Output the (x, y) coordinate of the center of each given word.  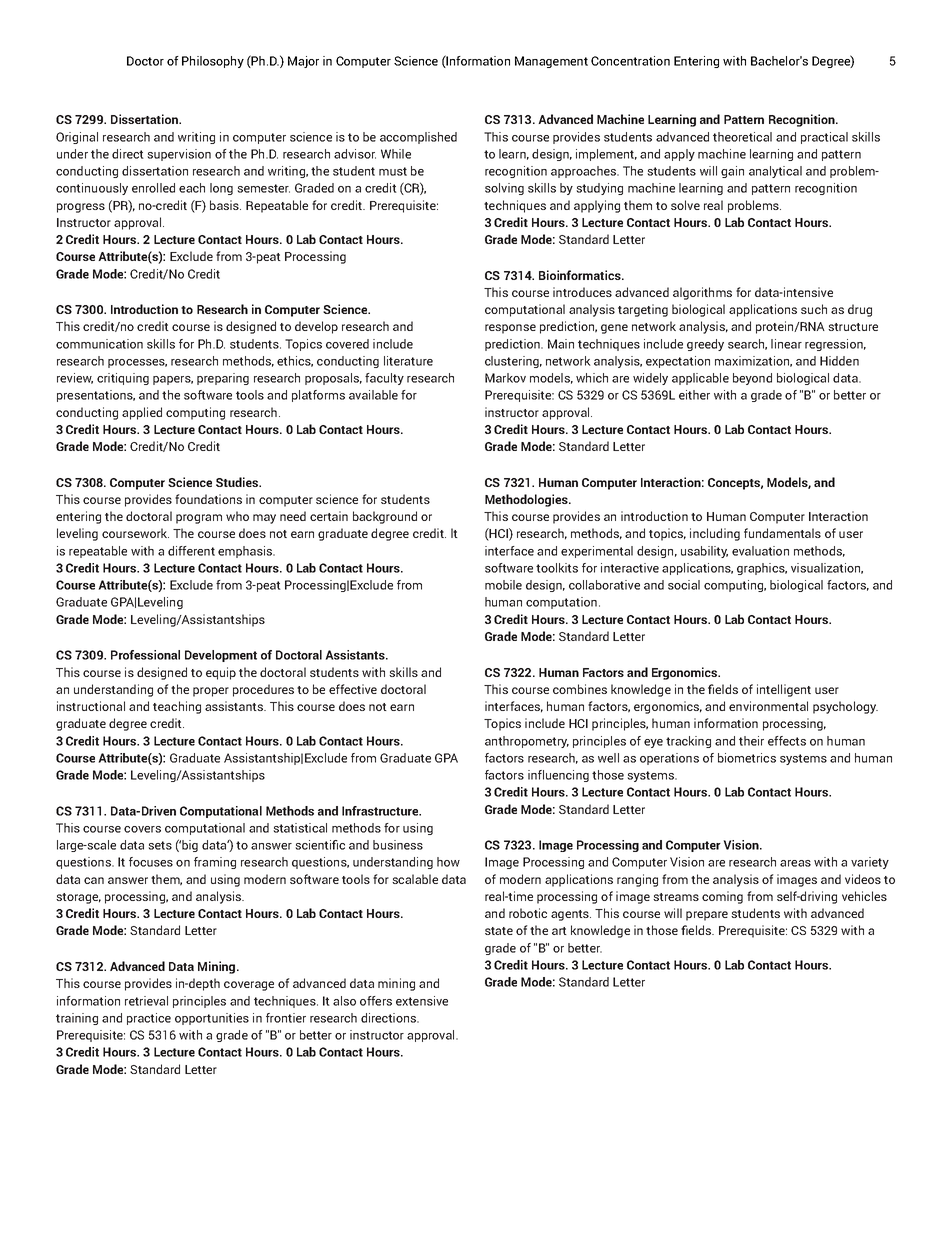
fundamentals (782, 533)
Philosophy (213, 62)
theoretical (742, 137)
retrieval (146, 1001)
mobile (503, 585)
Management (551, 62)
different (191, 551)
